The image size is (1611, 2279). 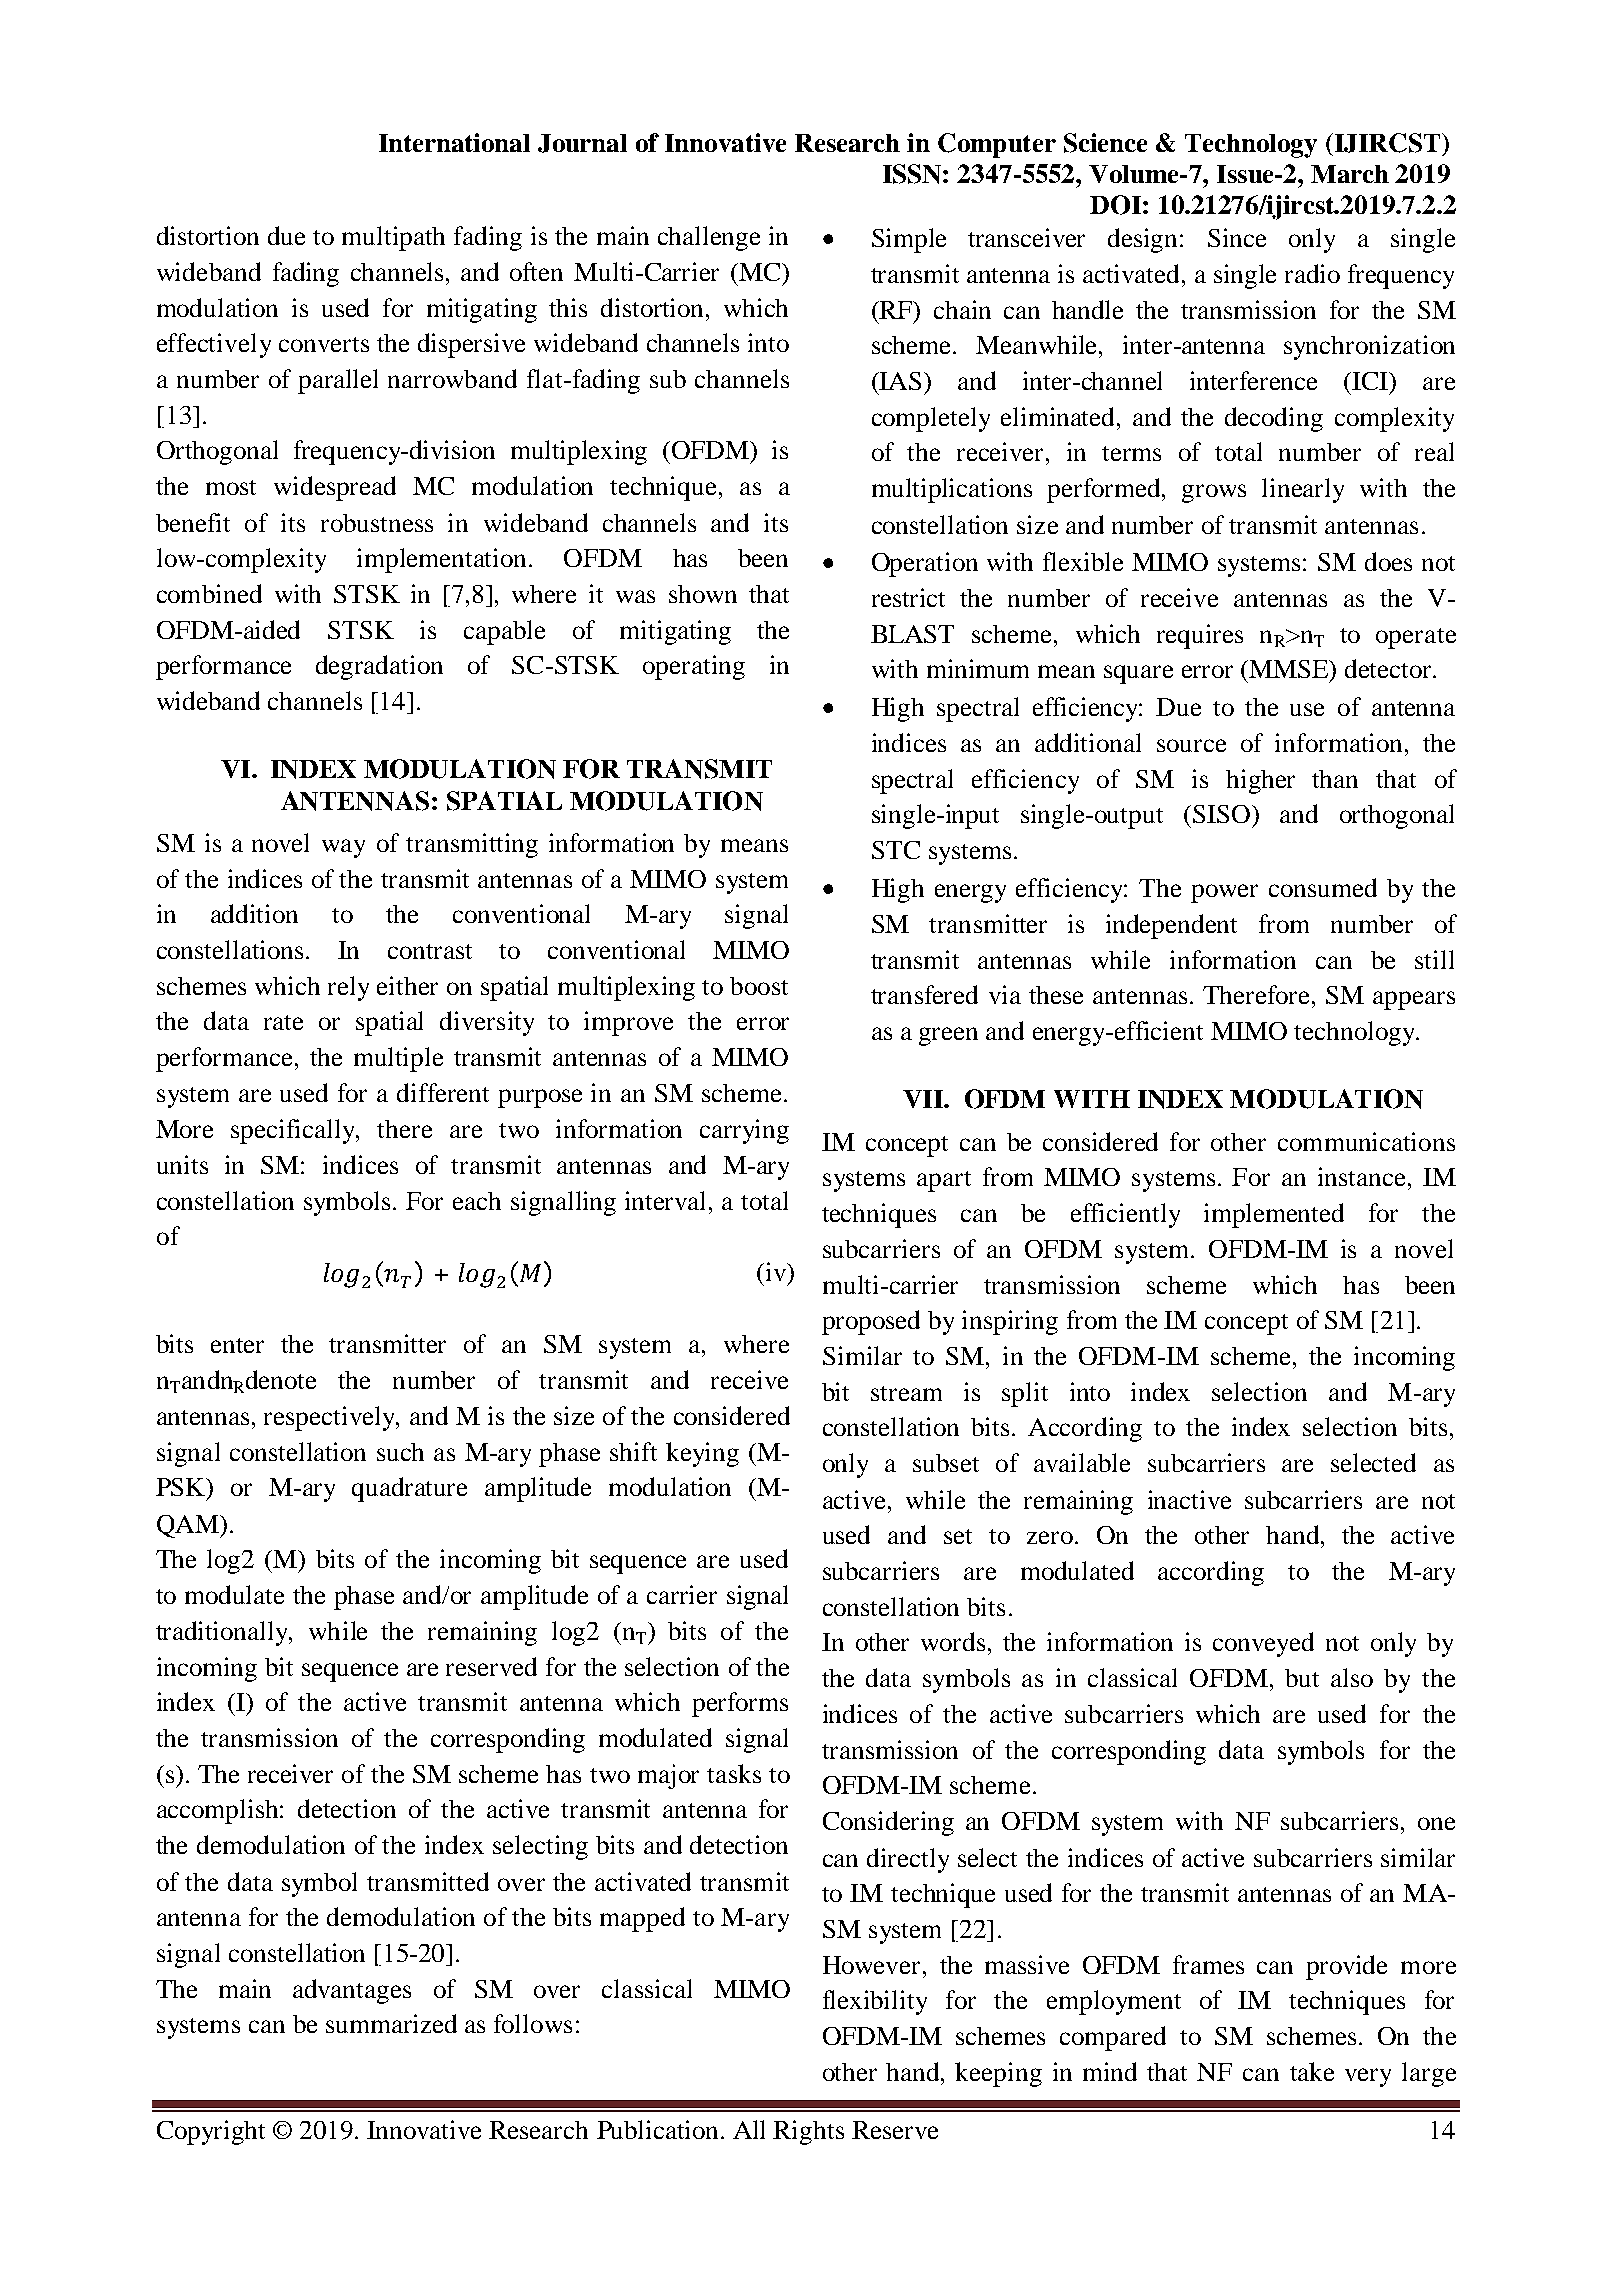 What do you see at coordinates (343, 848) in the screenshot?
I see `way` at bounding box center [343, 848].
